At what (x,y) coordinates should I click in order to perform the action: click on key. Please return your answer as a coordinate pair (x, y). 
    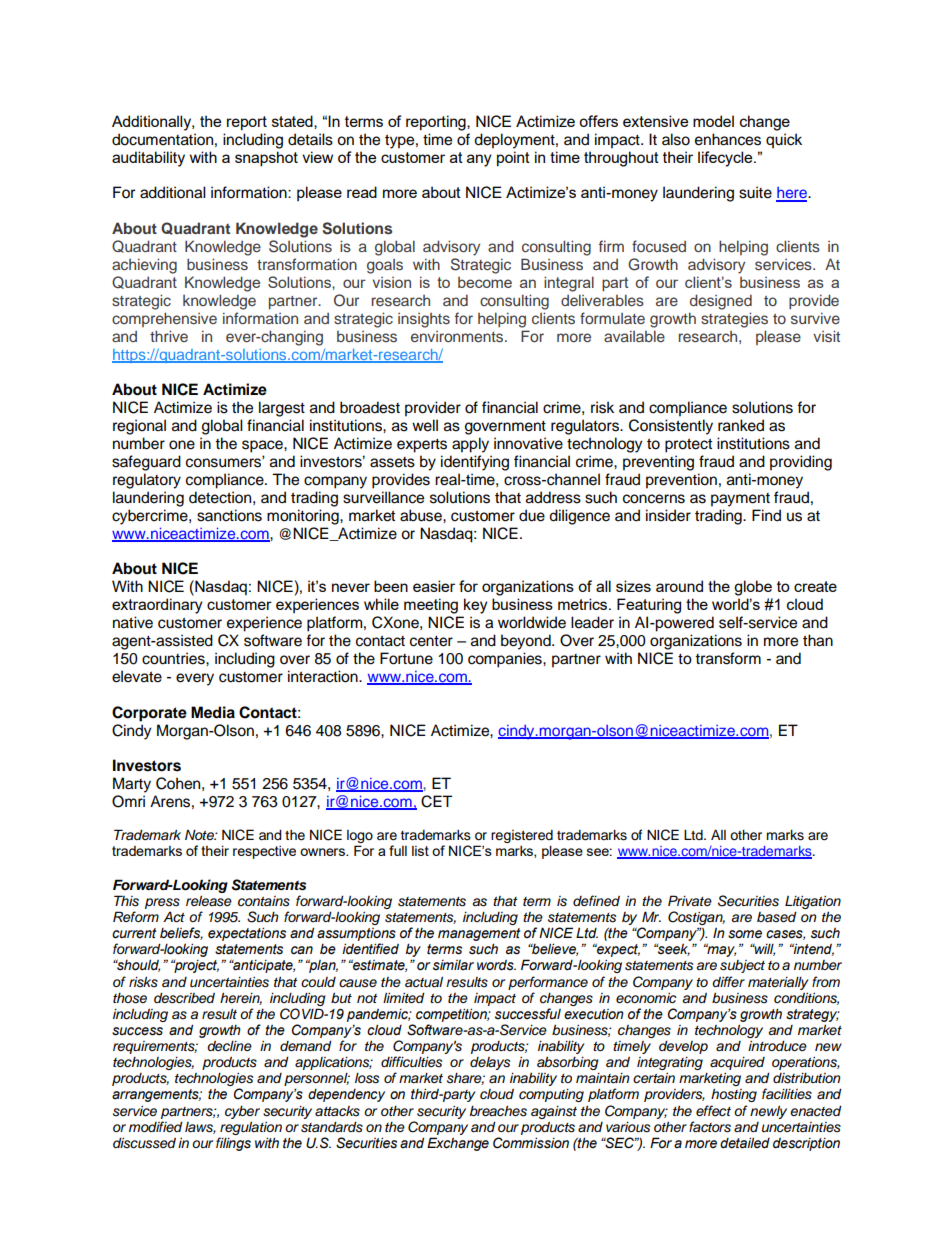
    Looking at the image, I should click on (475, 606).
